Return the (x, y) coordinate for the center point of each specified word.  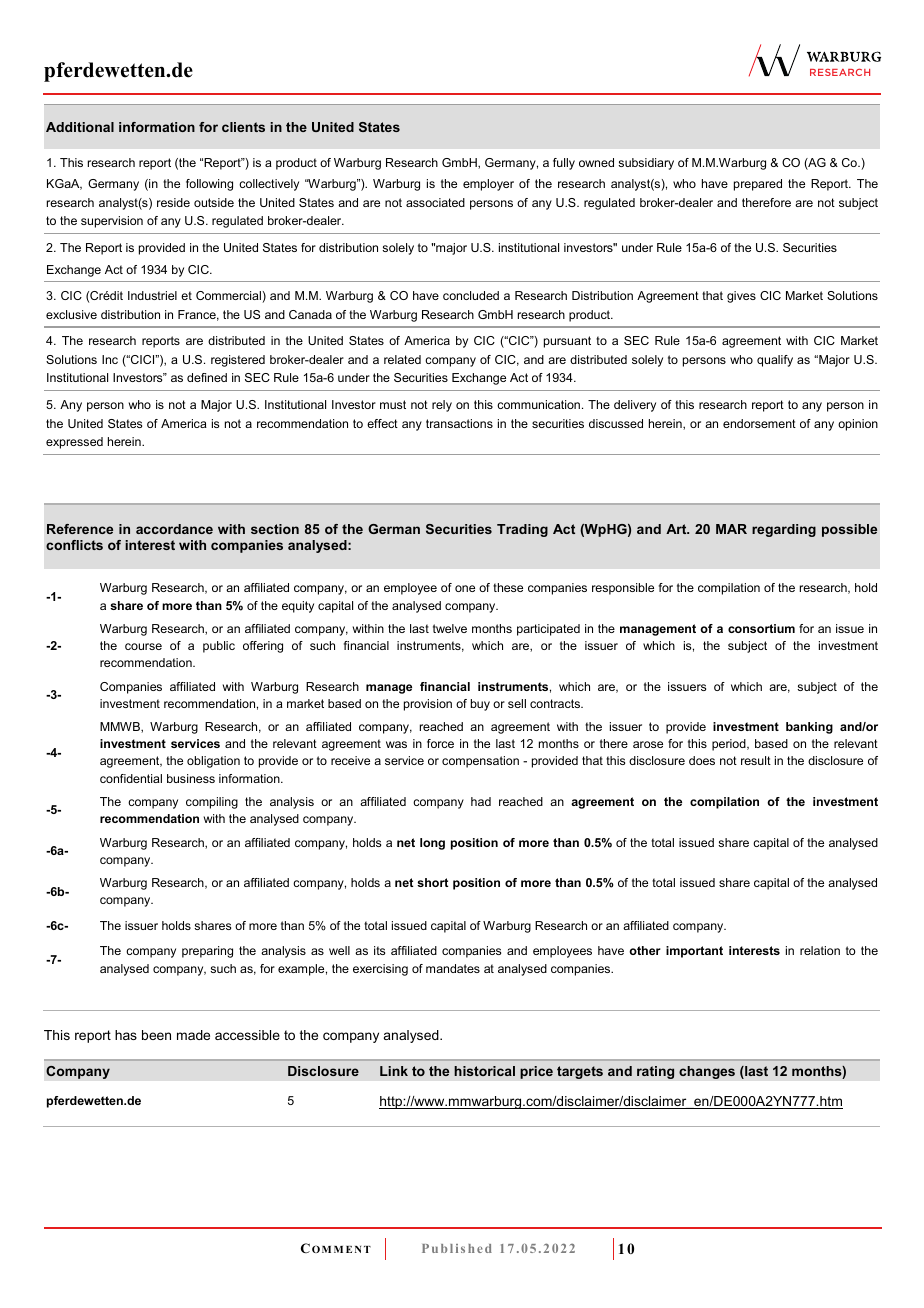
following (209, 185)
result (756, 760)
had (481, 801)
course (143, 646)
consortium (761, 628)
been (156, 1035)
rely (442, 406)
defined (207, 377)
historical (484, 1071)
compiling (212, 803)
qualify (775, 361)
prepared (758, 185)
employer (488, 185)
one (465, 588)
